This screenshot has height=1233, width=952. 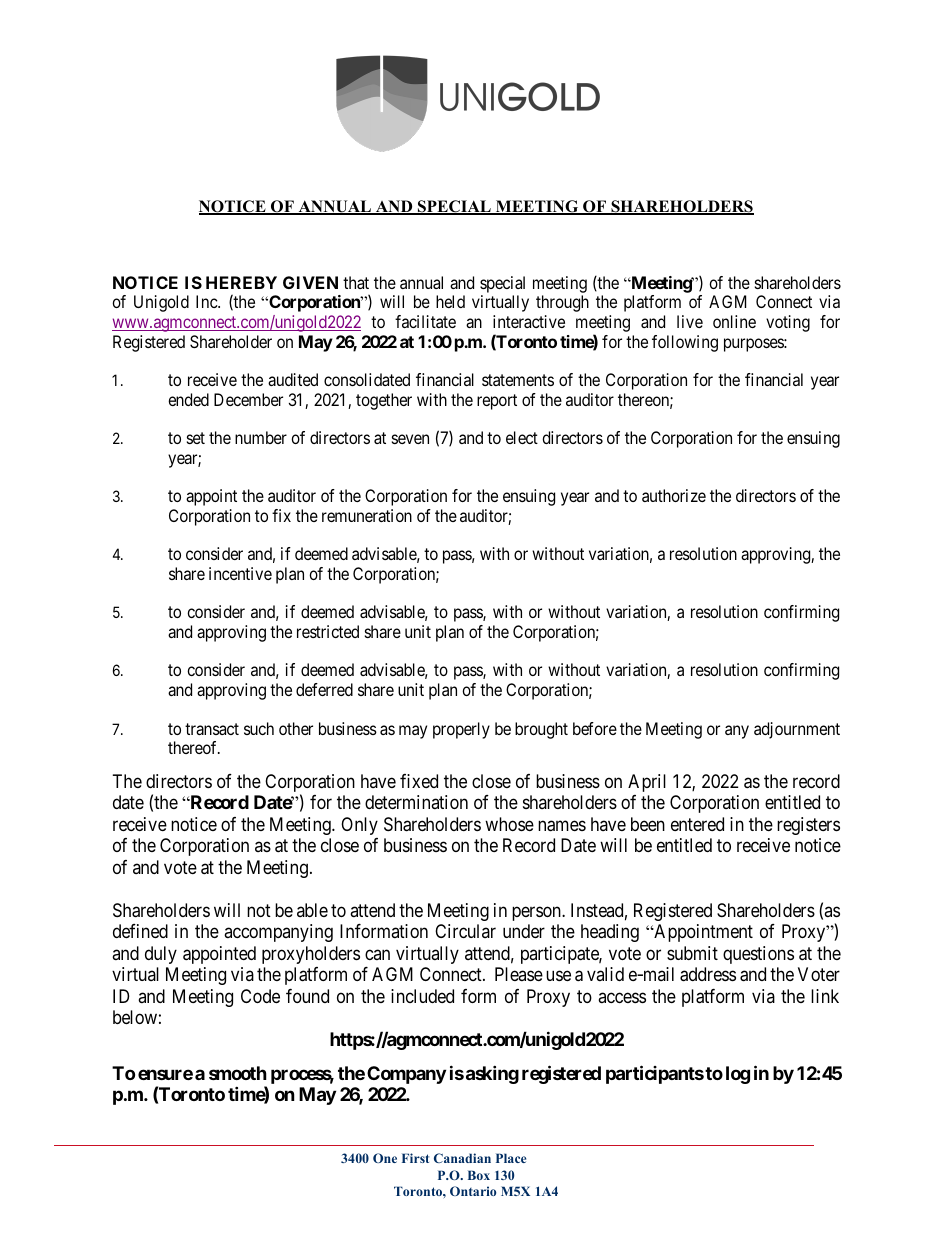 What do you see at coordinates (734, 321) in the screenshot?
I see `online` at bounding box center [734, 321].
